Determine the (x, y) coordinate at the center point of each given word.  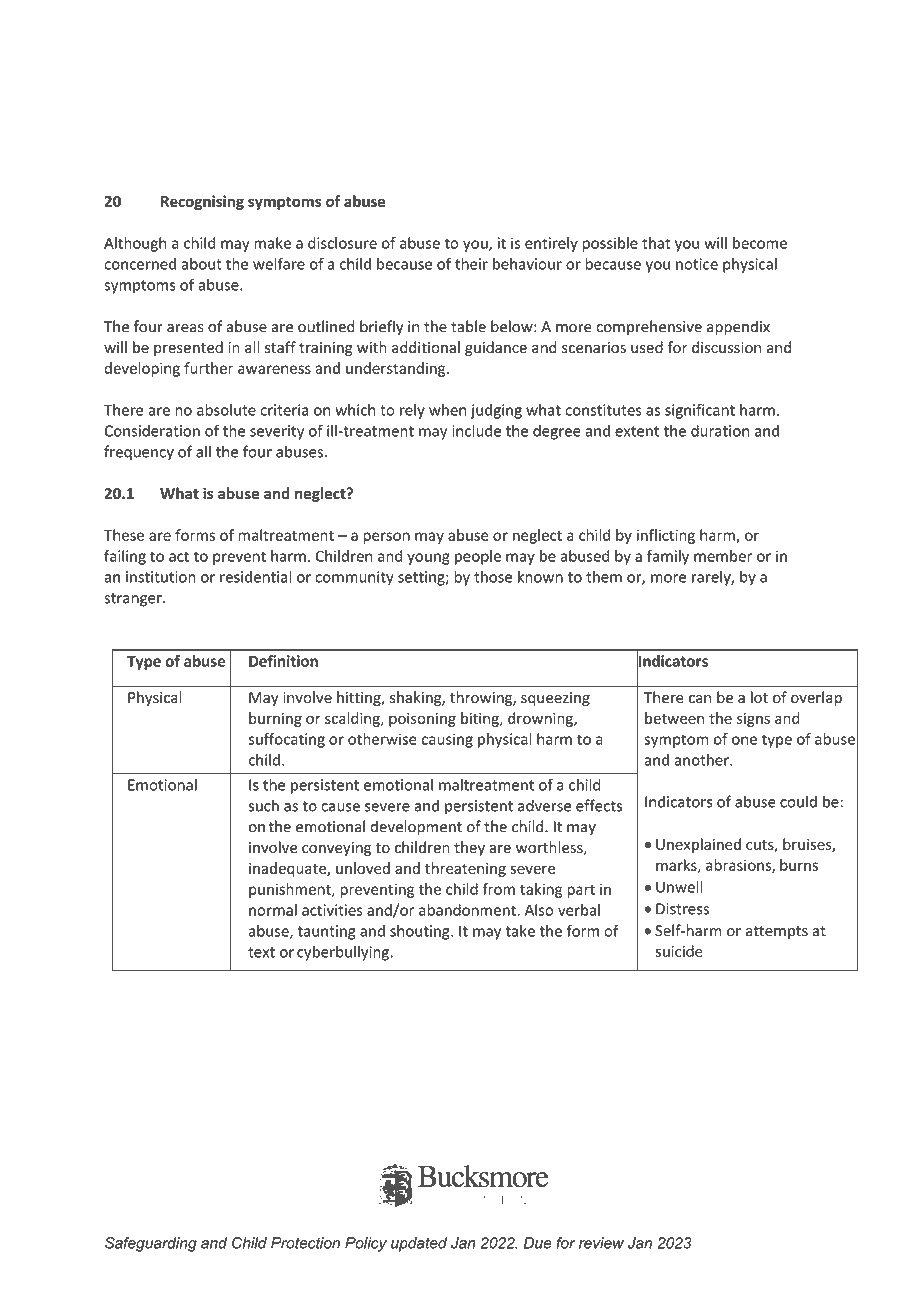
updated (419, 1244)
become (760, 243)
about (201, 264)
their (471, 264)
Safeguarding (151, 1244)
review (601, 1243)
